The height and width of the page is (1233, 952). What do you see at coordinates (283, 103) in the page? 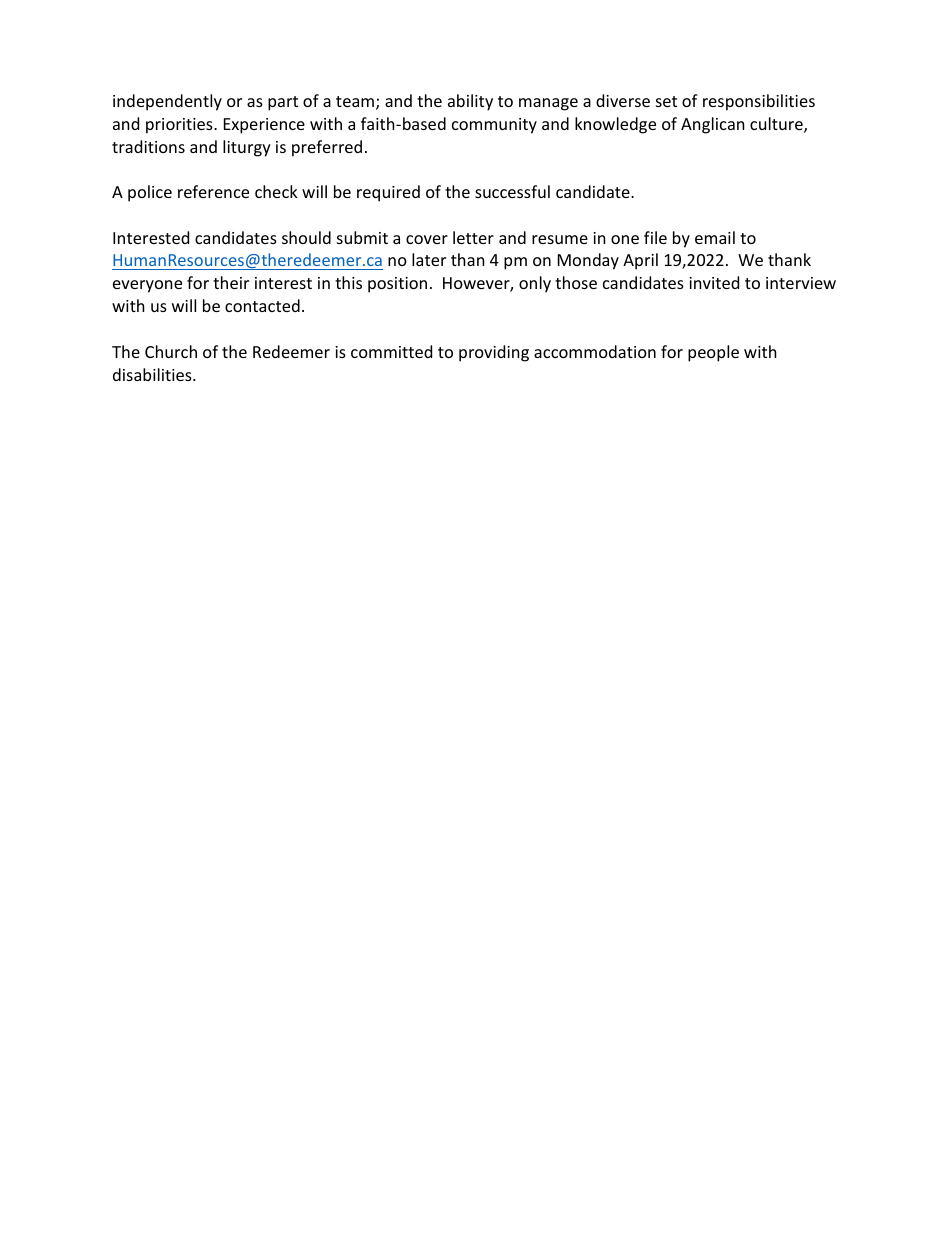
I see `part` at bounding box center [283, 103].
